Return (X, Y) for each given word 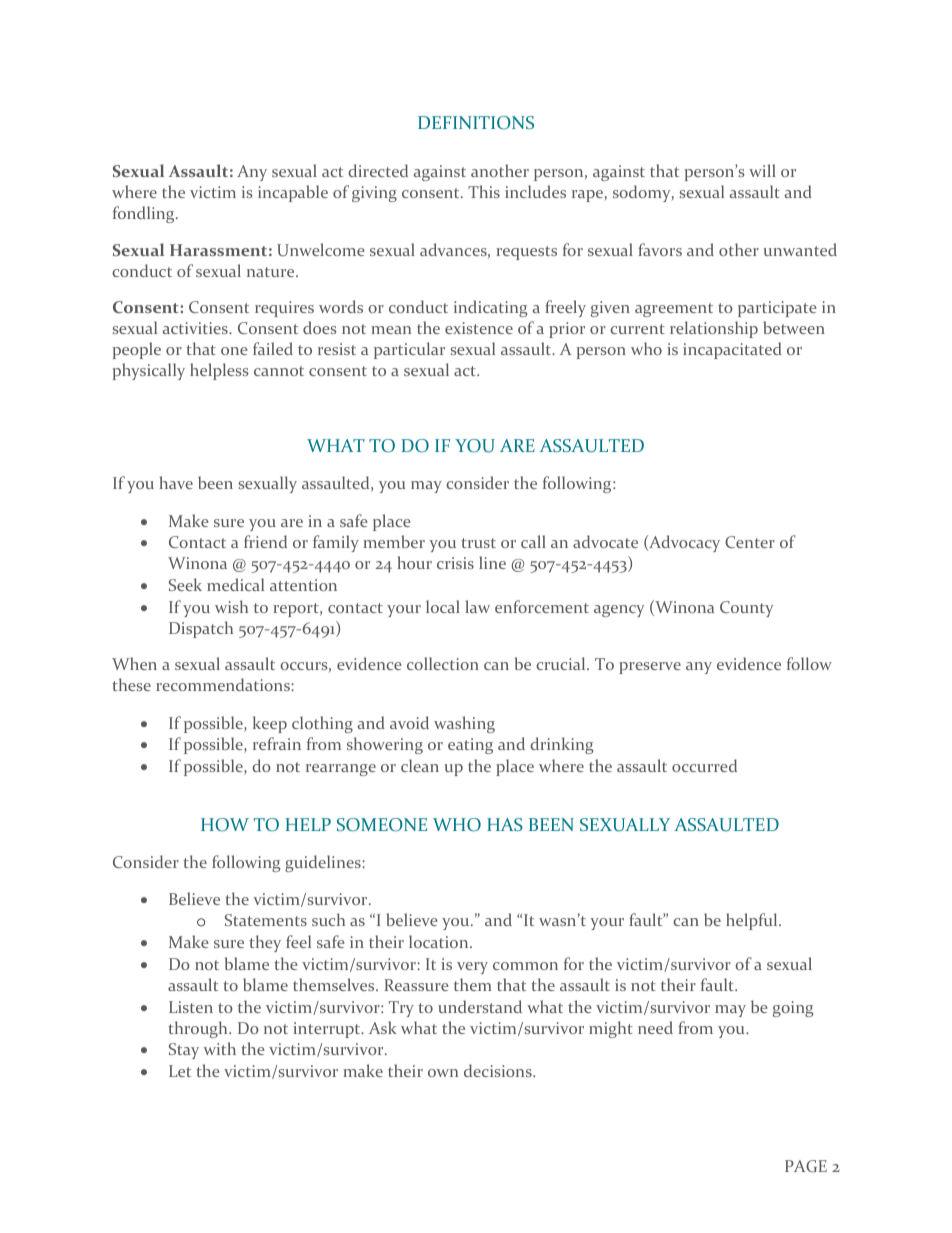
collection (443, 663)
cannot (279, 371)
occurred (704, 765)
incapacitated (732, 350)
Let (180, 1071)
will (762, 170)
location (440, 941)
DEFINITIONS (476, 123)
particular (409, 350)
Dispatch (201, 629)
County (746, 609)
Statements (266, 920)
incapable (293, 193)
